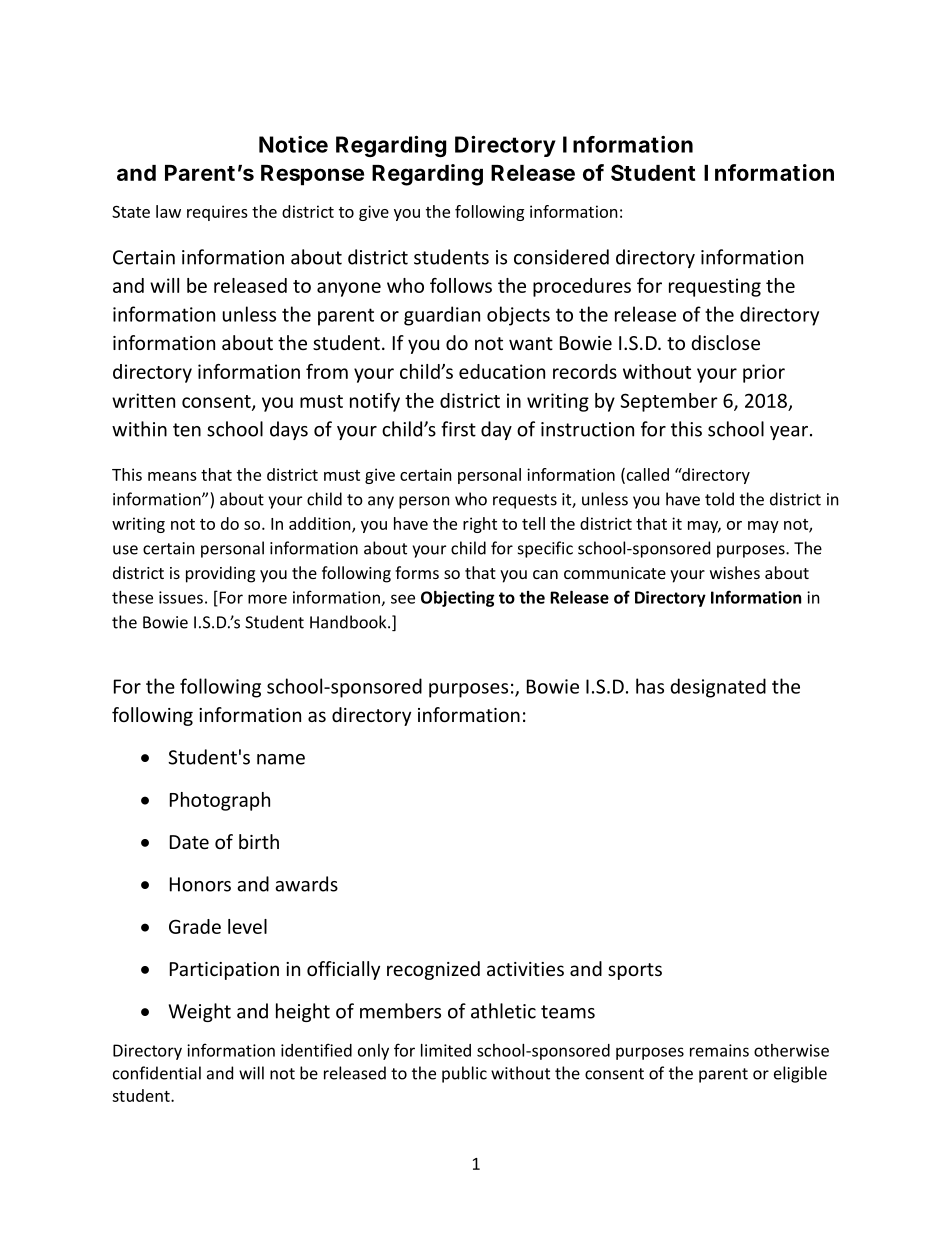 Image resolution: width=952 pixels, height=1233 pixels. I want to click on Objecting, so click(458, 599).
